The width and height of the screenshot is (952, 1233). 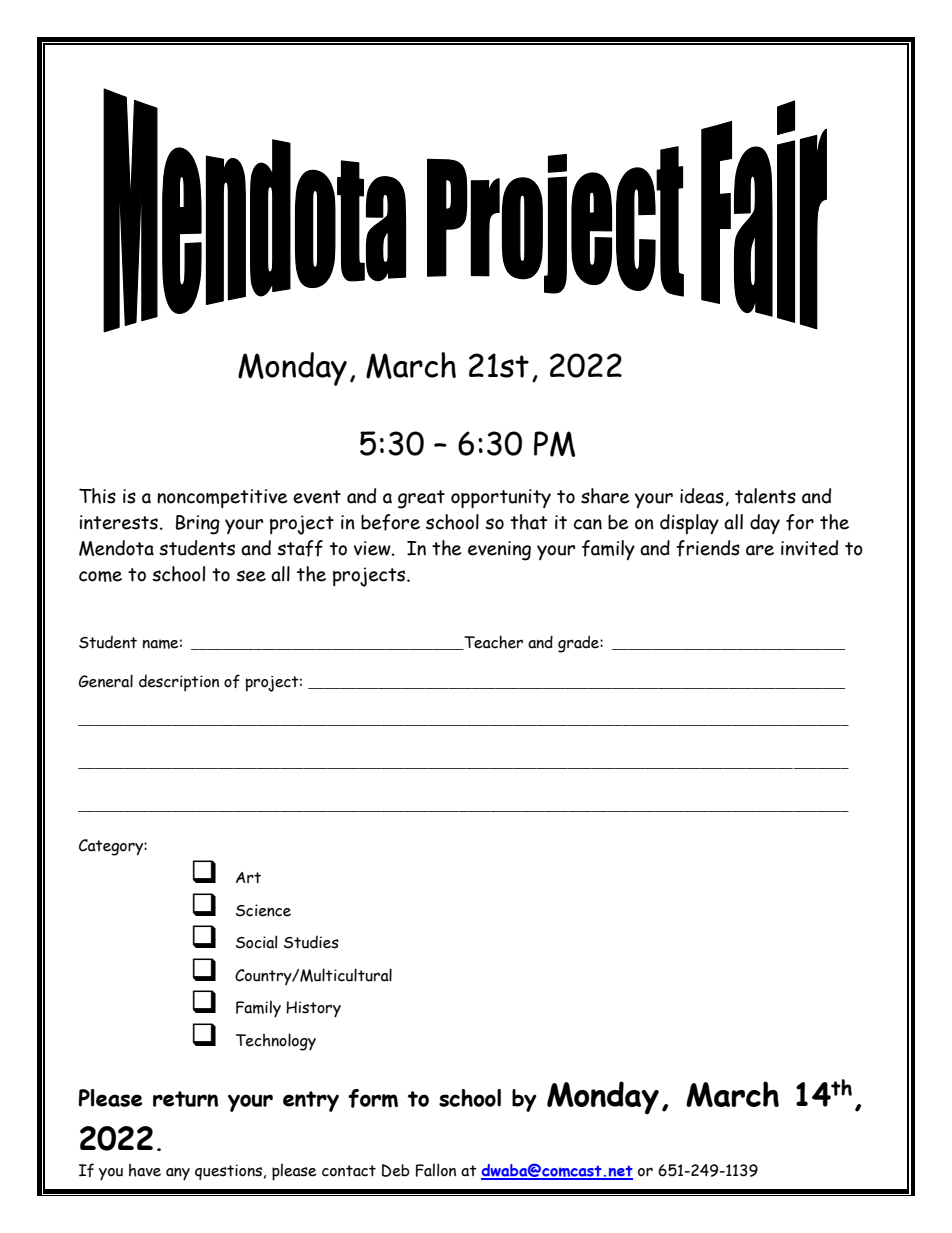 What do you see at coordinates (421, 499) in the screenshot?
I see `great` at bounding box center [421, 499].
